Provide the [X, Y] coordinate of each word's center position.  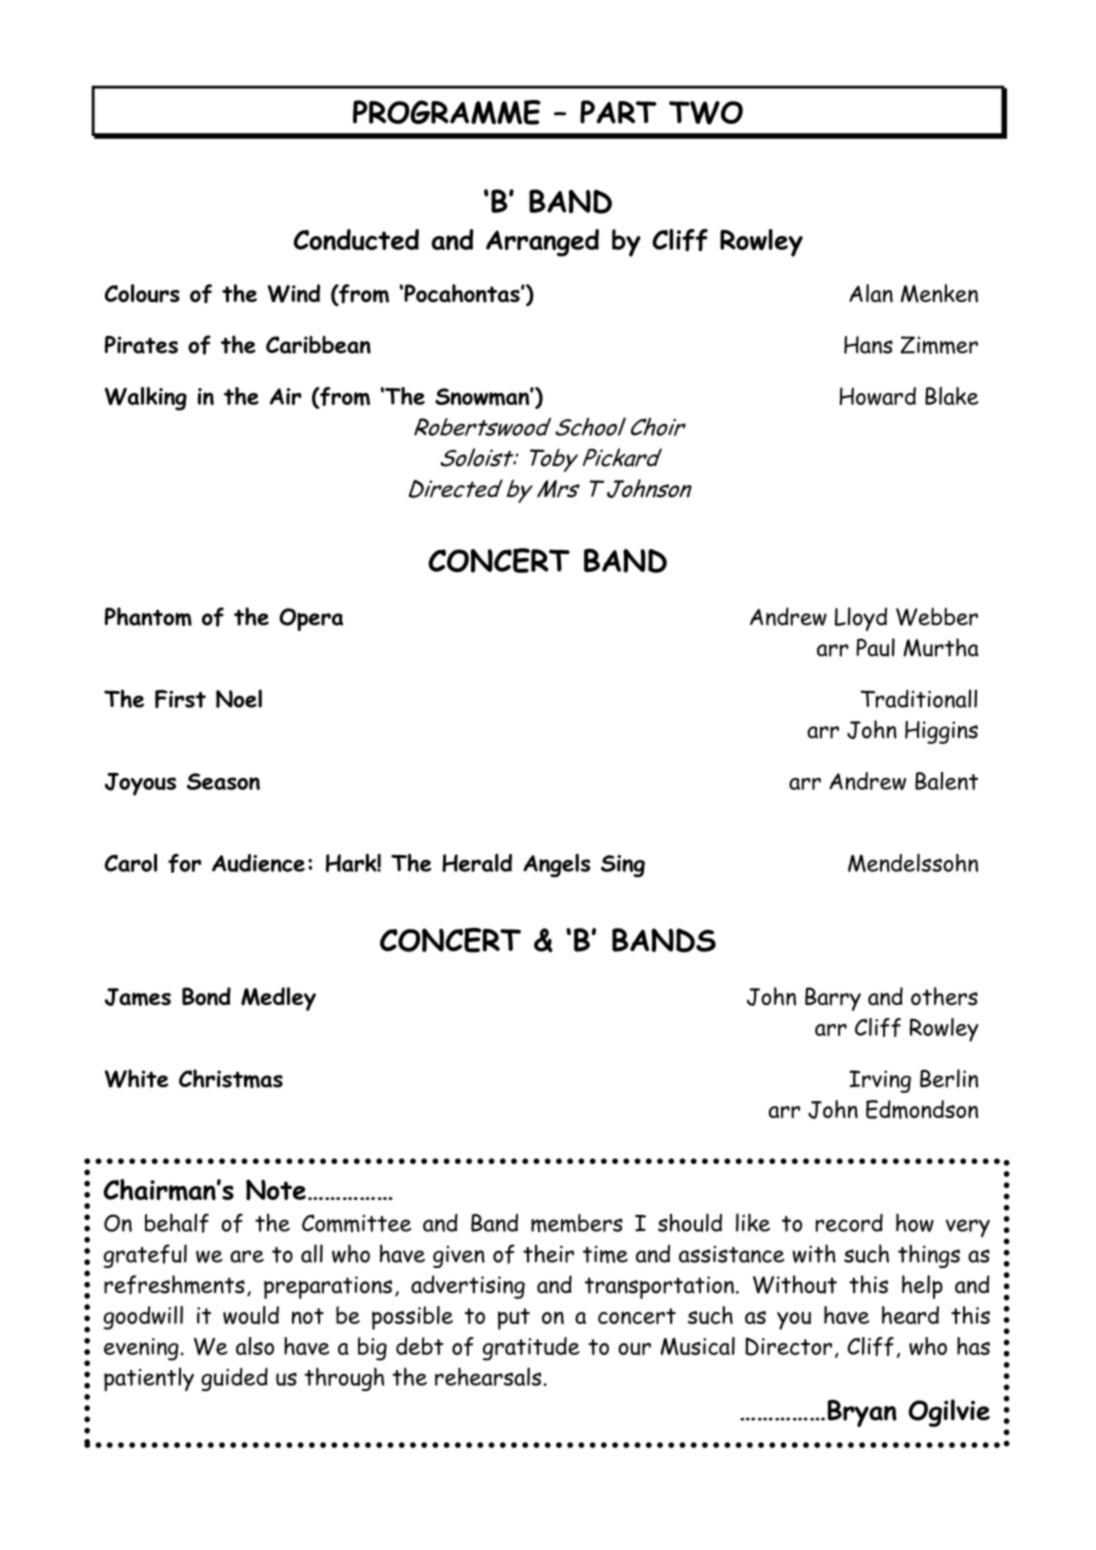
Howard [877, 396]
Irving [880, 1081]
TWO [706, 113]
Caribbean [318, 345]
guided [234, 1379]
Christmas [231, 1078]
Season [223, 781]
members [577, 1223]
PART [618, 112]
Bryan [862, 1413]
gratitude [531, 1349]
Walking [146, 399]
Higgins [941, 732]
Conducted [356, 239]
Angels [556, 865]
